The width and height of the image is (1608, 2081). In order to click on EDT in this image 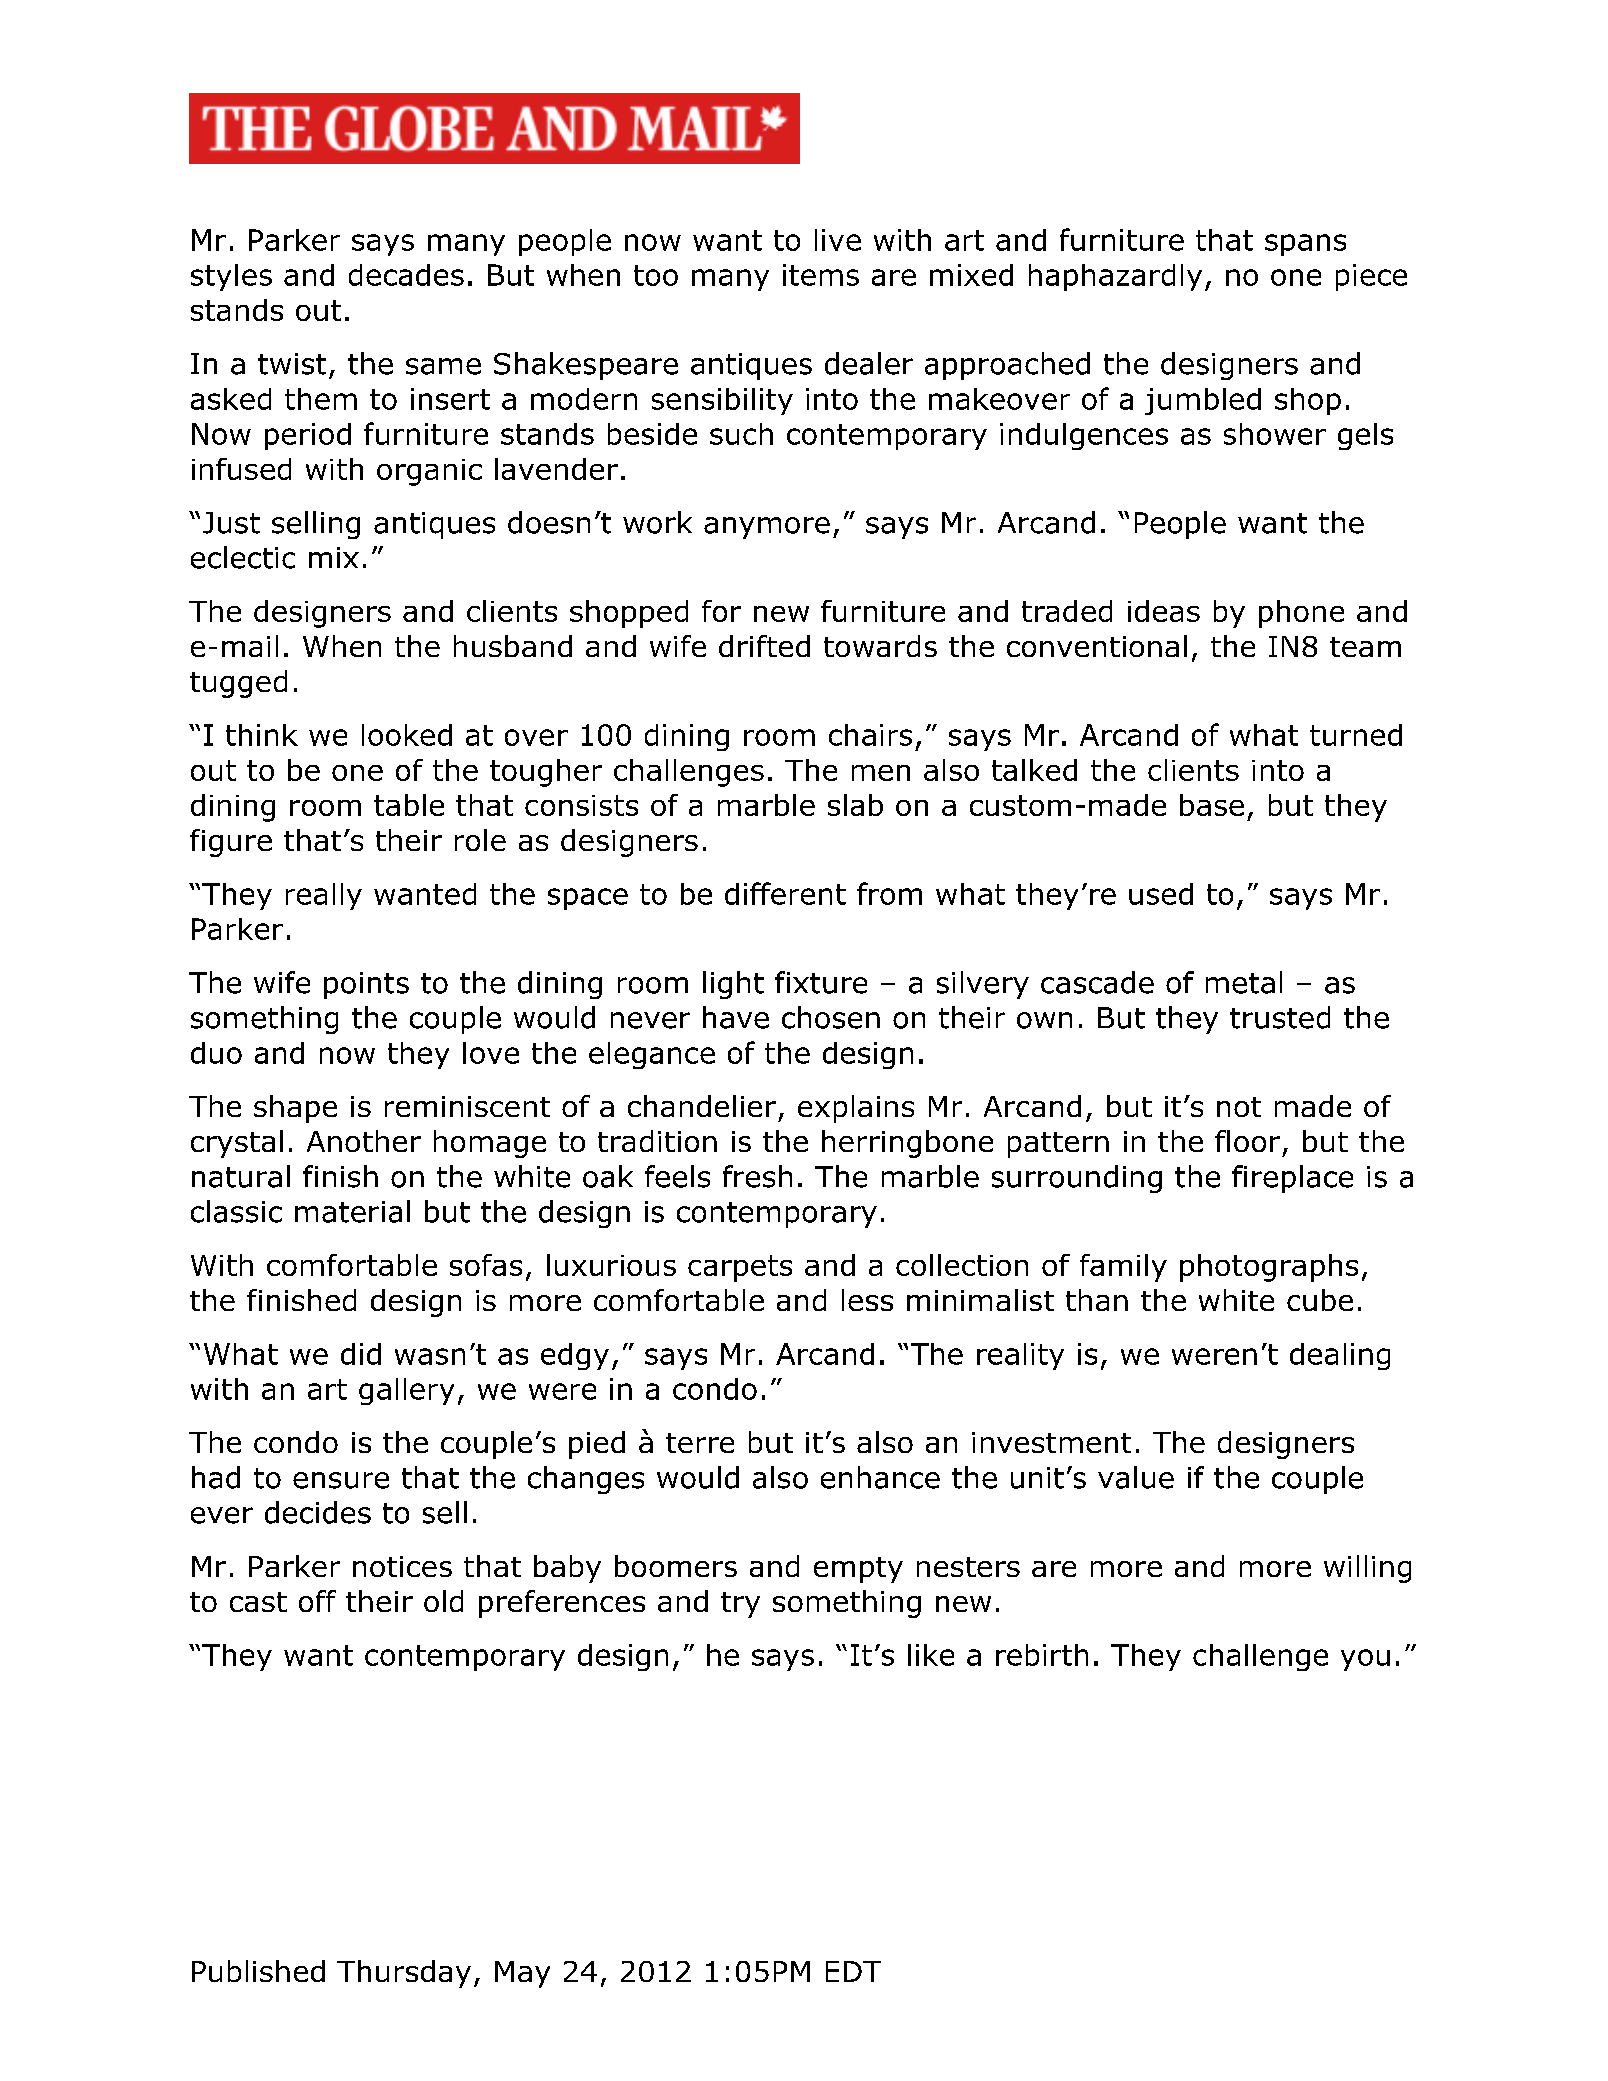, I will do `click(853, 1971)`.
